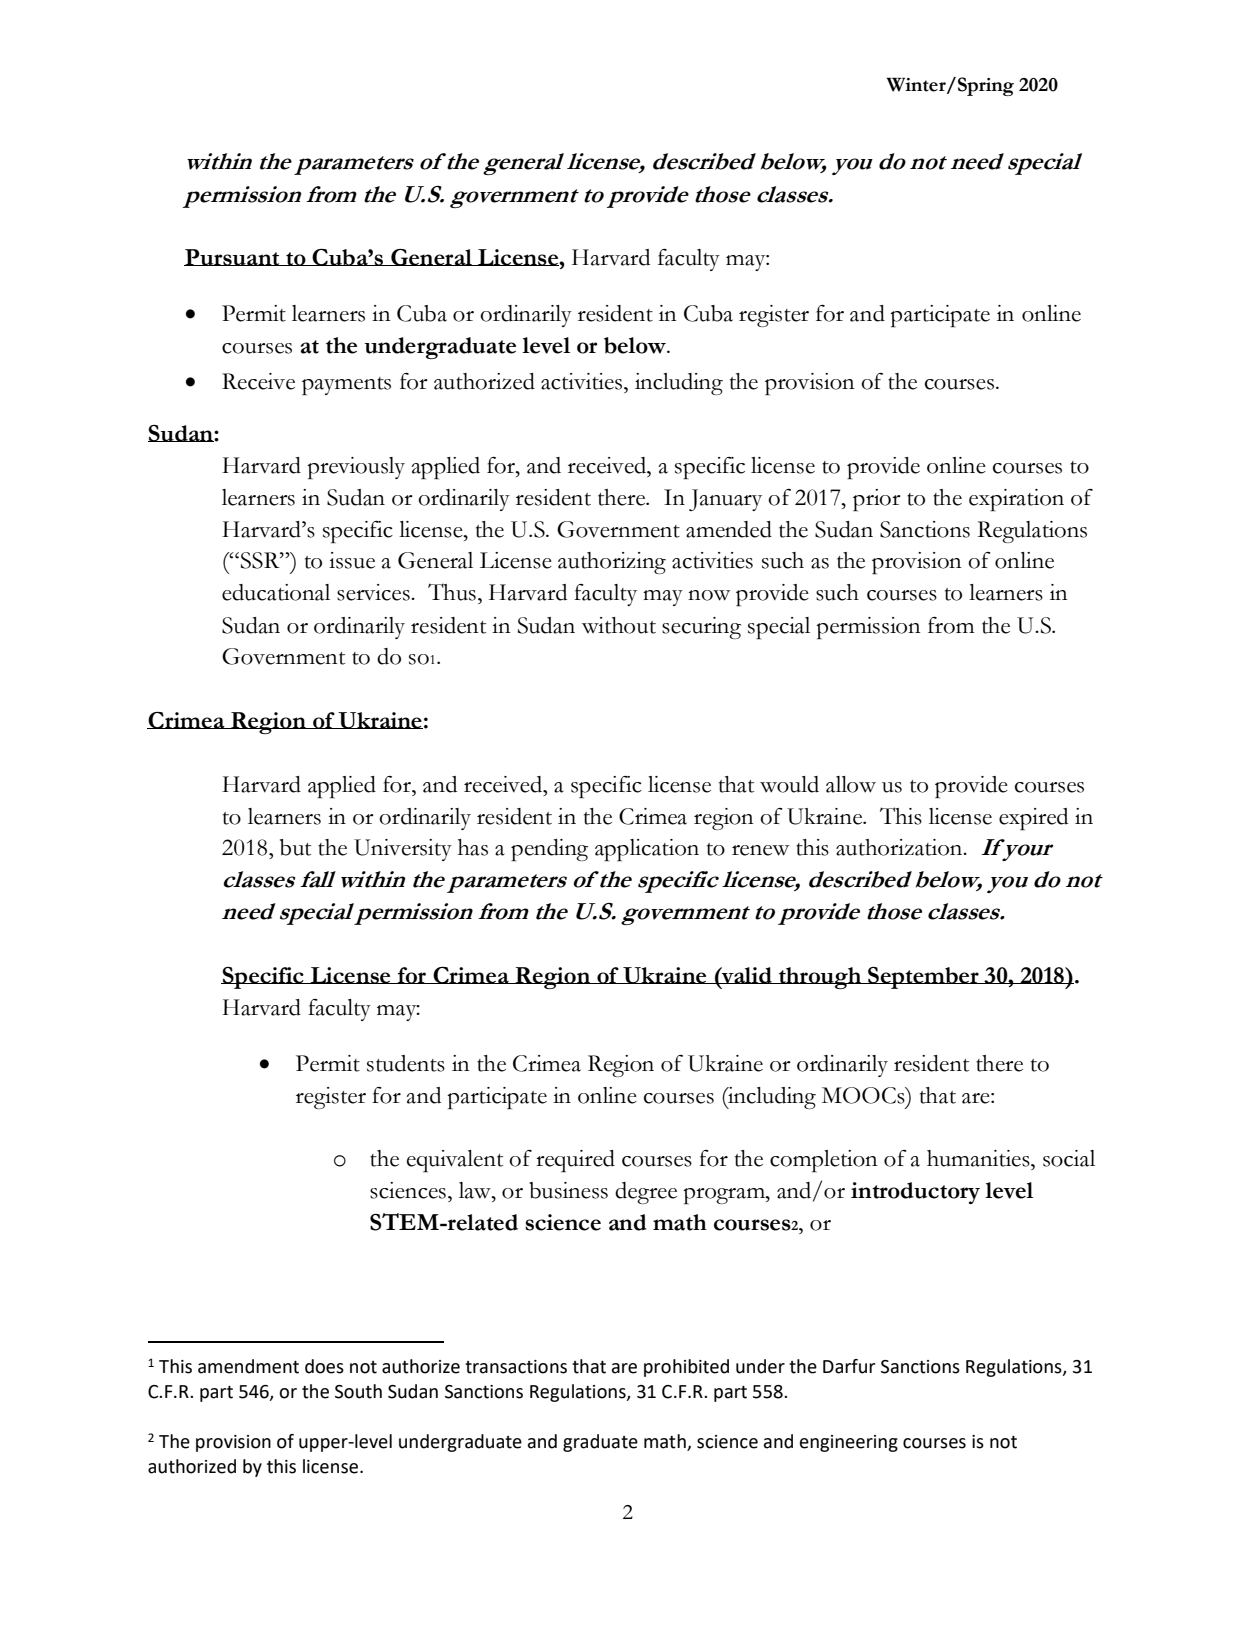 The width and height of the image is (1256, 1626). I want to click on but, so click(295, 847).
